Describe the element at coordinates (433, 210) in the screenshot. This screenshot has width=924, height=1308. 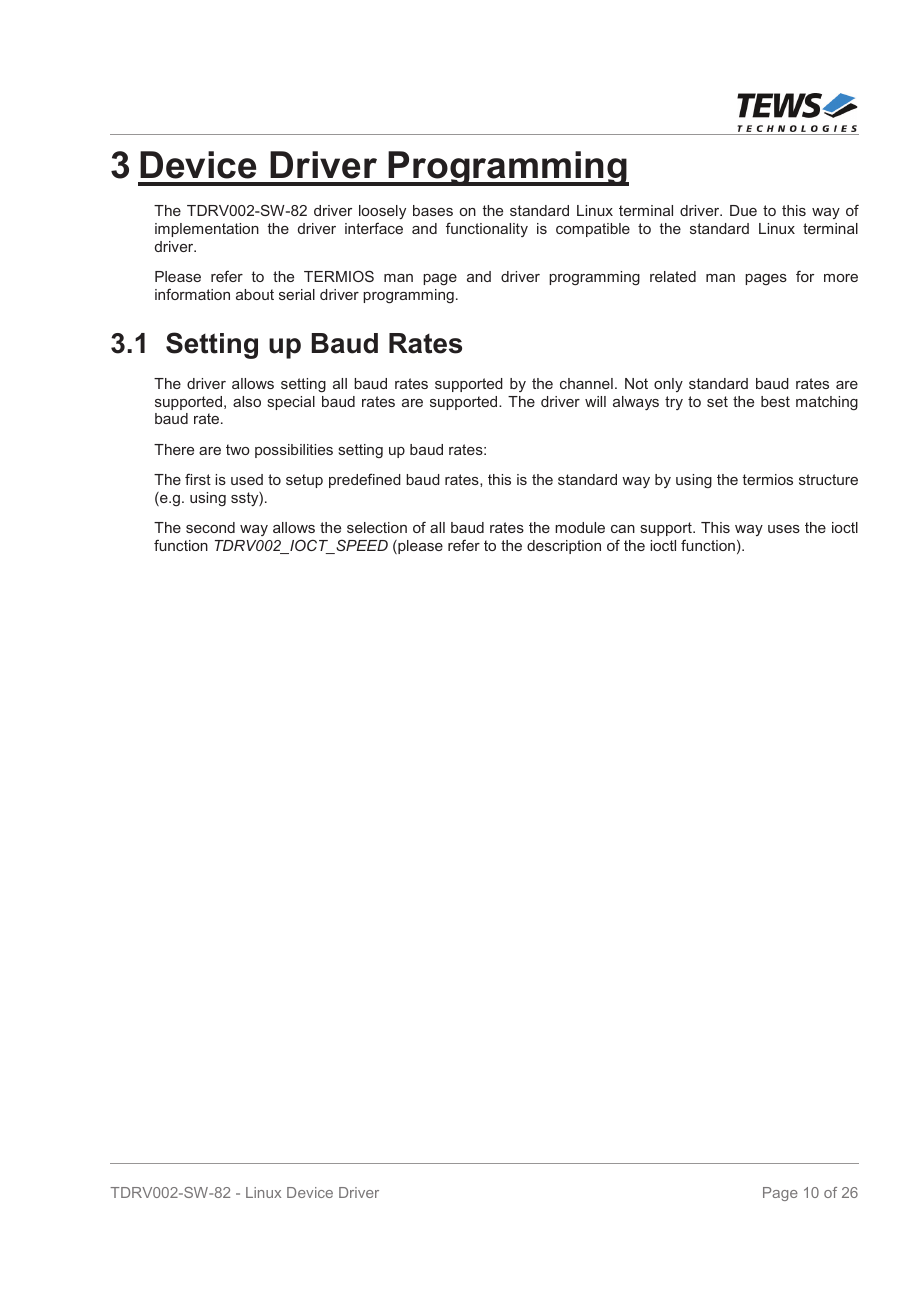
I see `bases` at that location.
